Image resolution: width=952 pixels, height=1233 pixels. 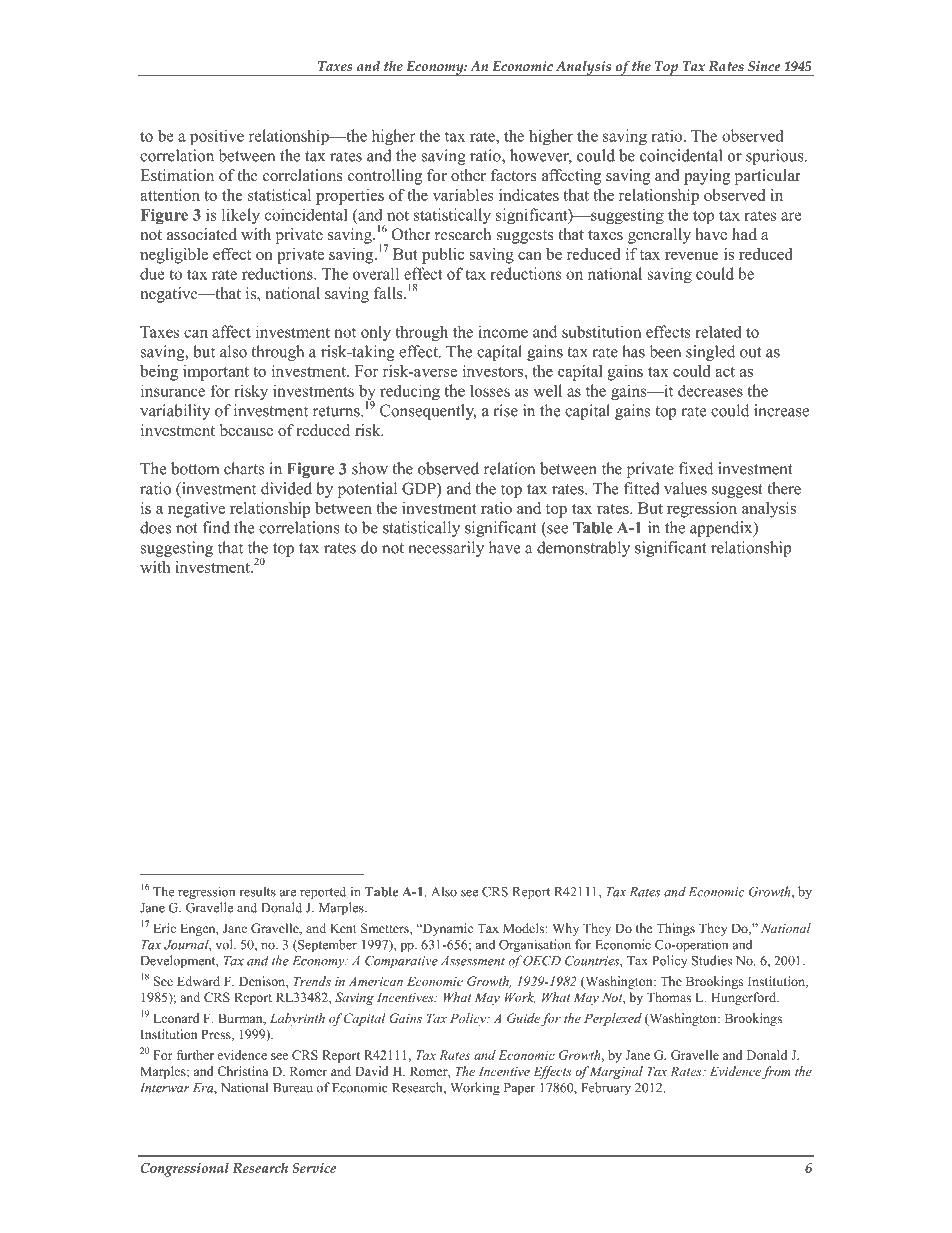 What do you see at coordinates (764, 66) in the screenshot?
I see `Since` at bounding box center [764, 66].
